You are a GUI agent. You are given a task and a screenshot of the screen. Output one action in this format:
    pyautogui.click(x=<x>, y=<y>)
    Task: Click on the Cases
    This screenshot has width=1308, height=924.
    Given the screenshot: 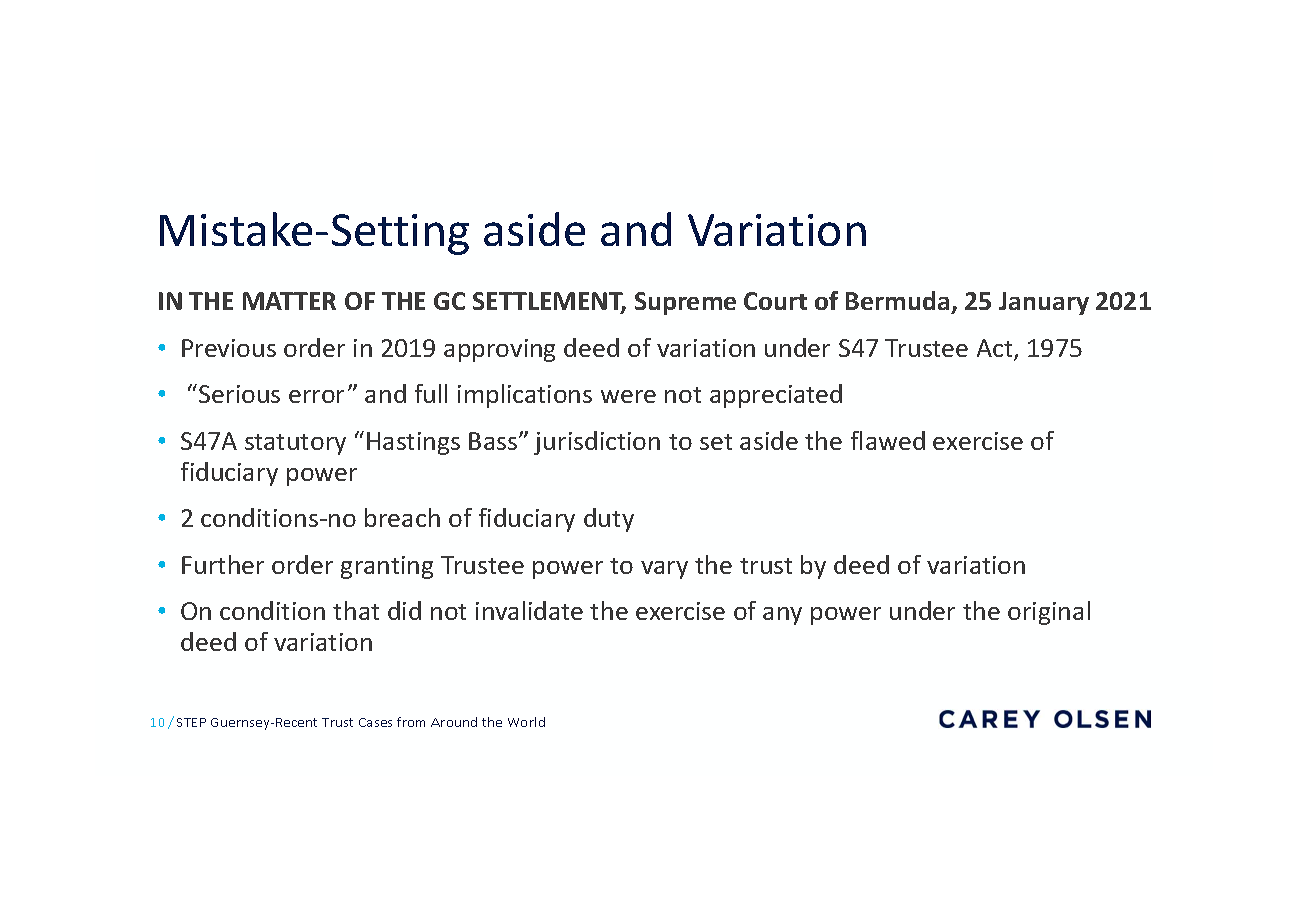 What is the action you would take?
    pyautogui.click(x=375, y=722)
